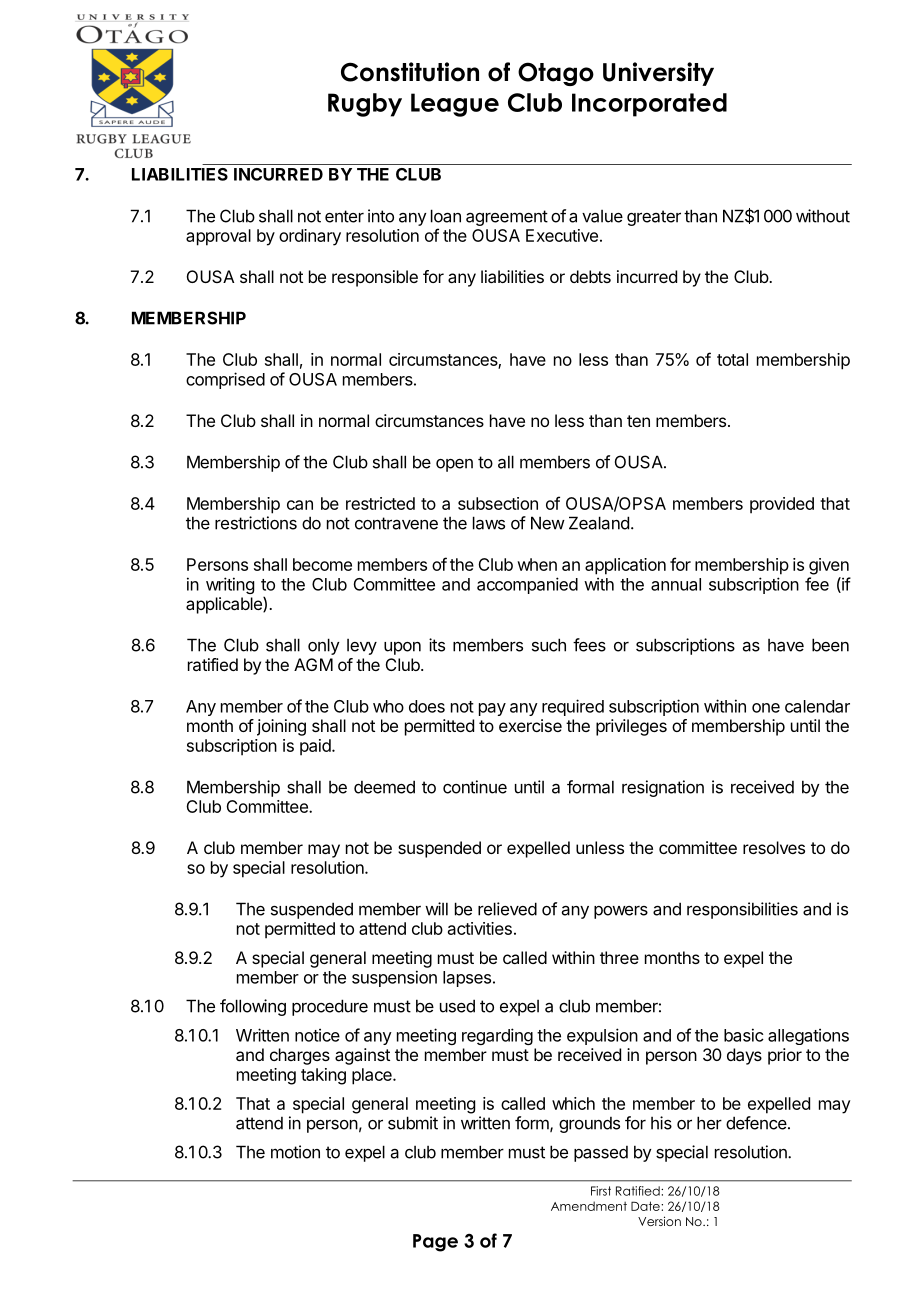 The image size is (924, 1307). I want to click on motion, so click(295, 1152).
